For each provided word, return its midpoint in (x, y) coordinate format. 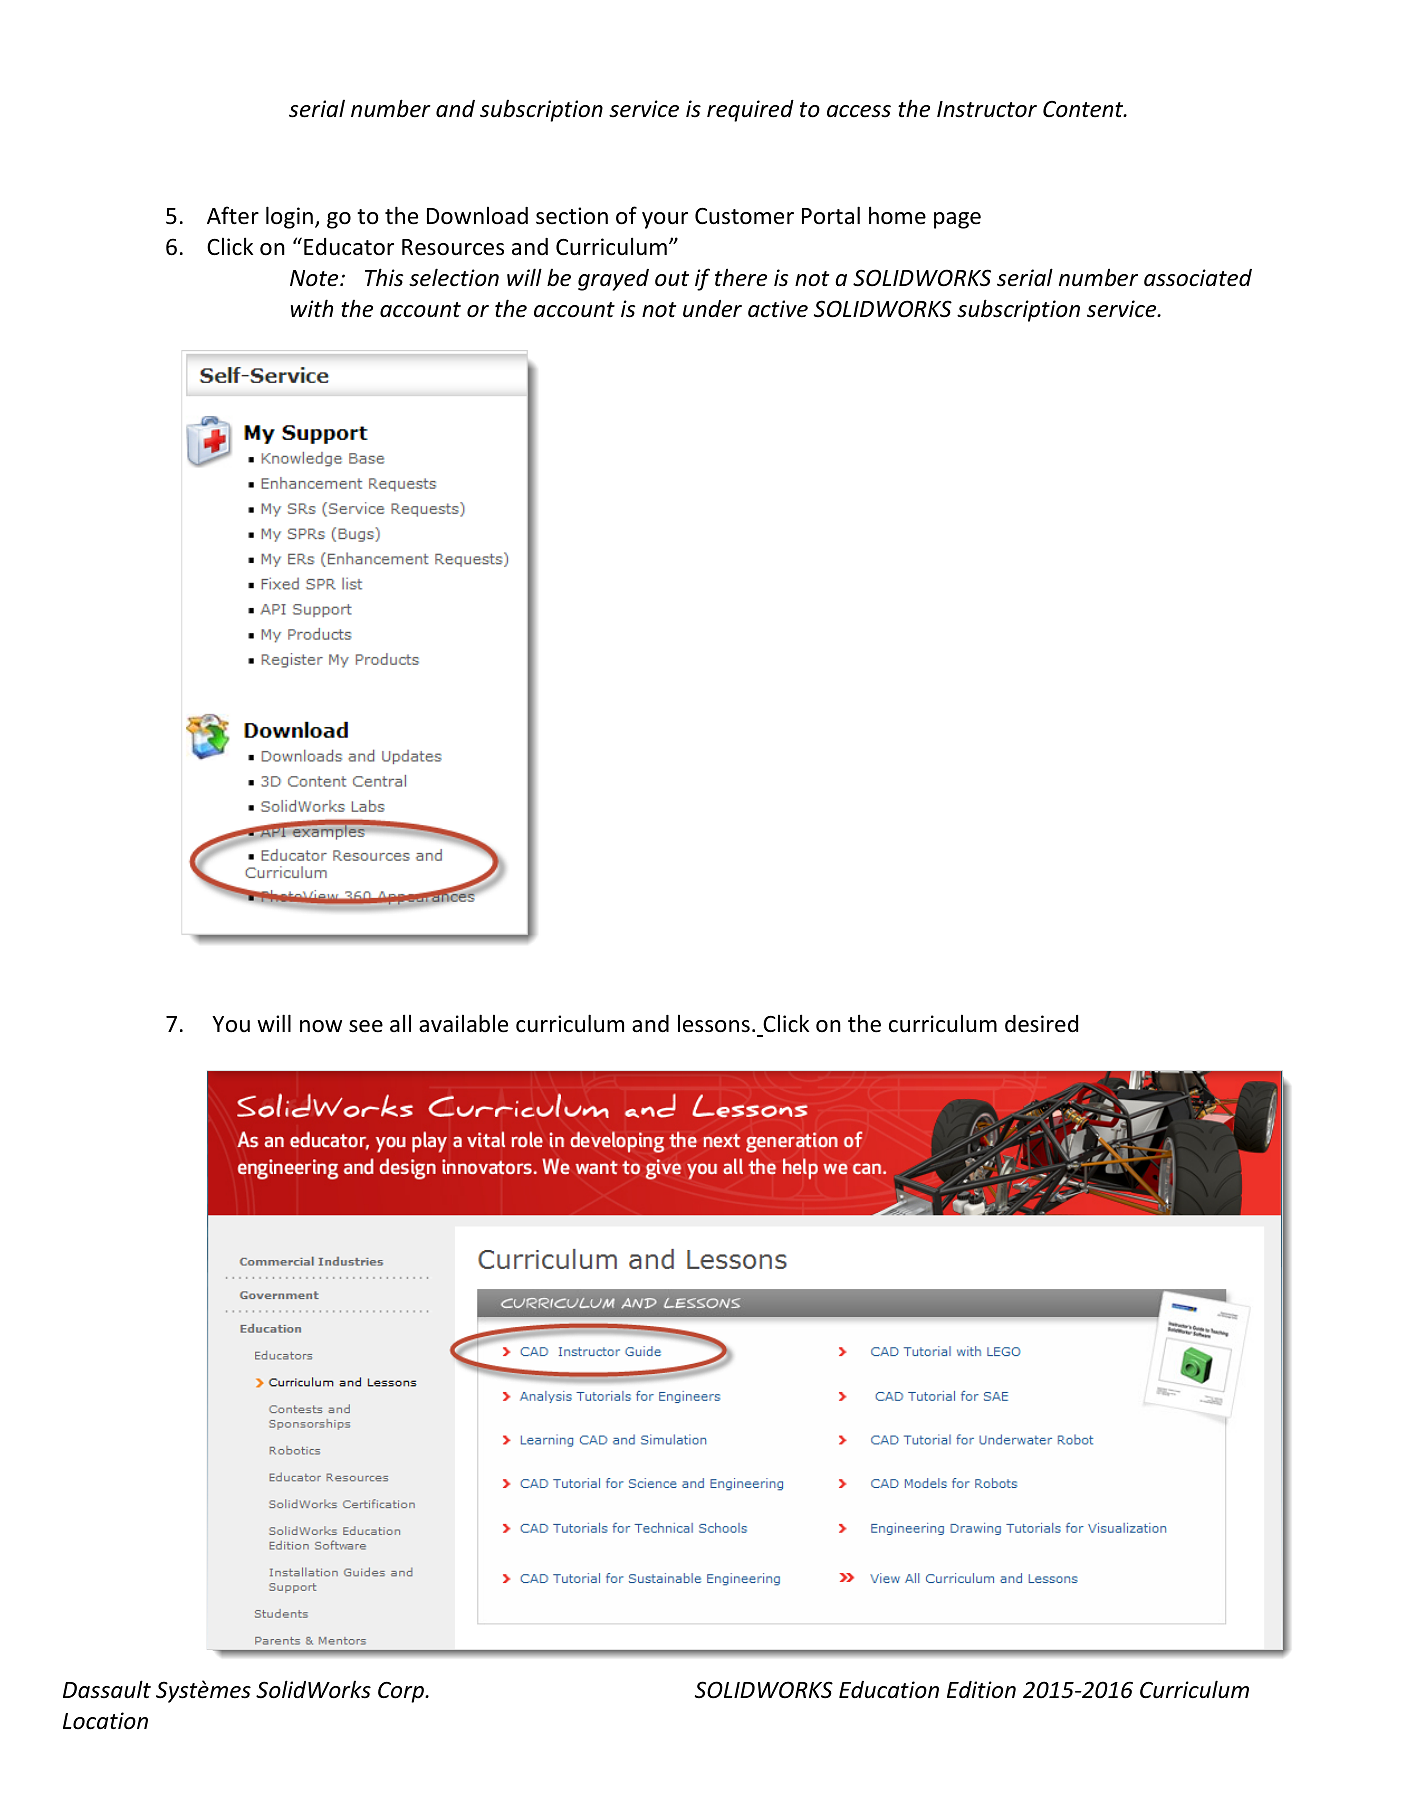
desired (1041, 1024)
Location (105, 1721)
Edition (981, 1690)
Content (1084, 109)
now (321, 1026)
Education (889, 1690)
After (233, 215)
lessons (714, 1023)
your (665, 220)
